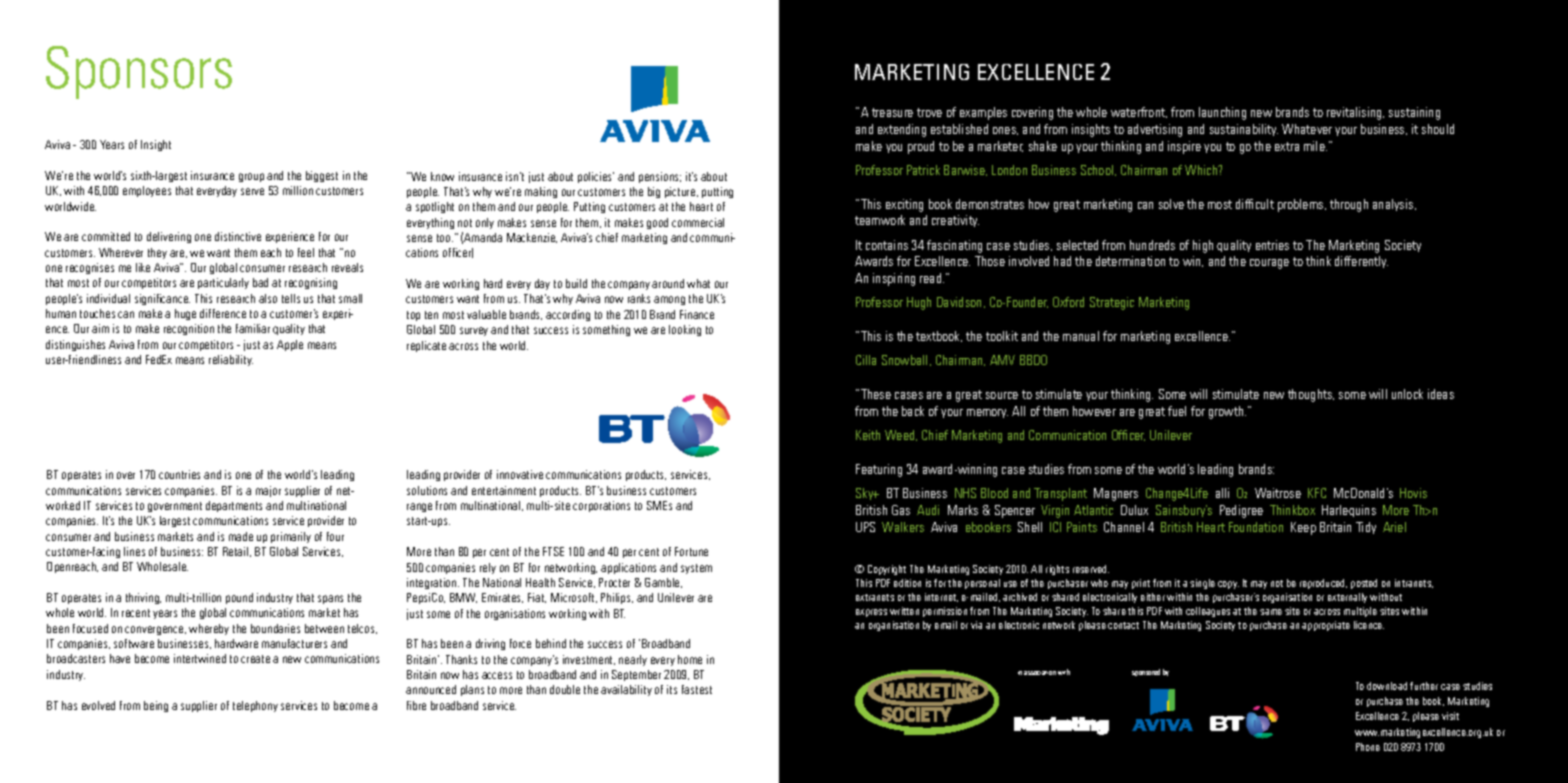 The height and width of the screenshot is (783, 1568). Describe the element at coordinates (1222, 113) in the screenshot. I see `launching` at that location.
